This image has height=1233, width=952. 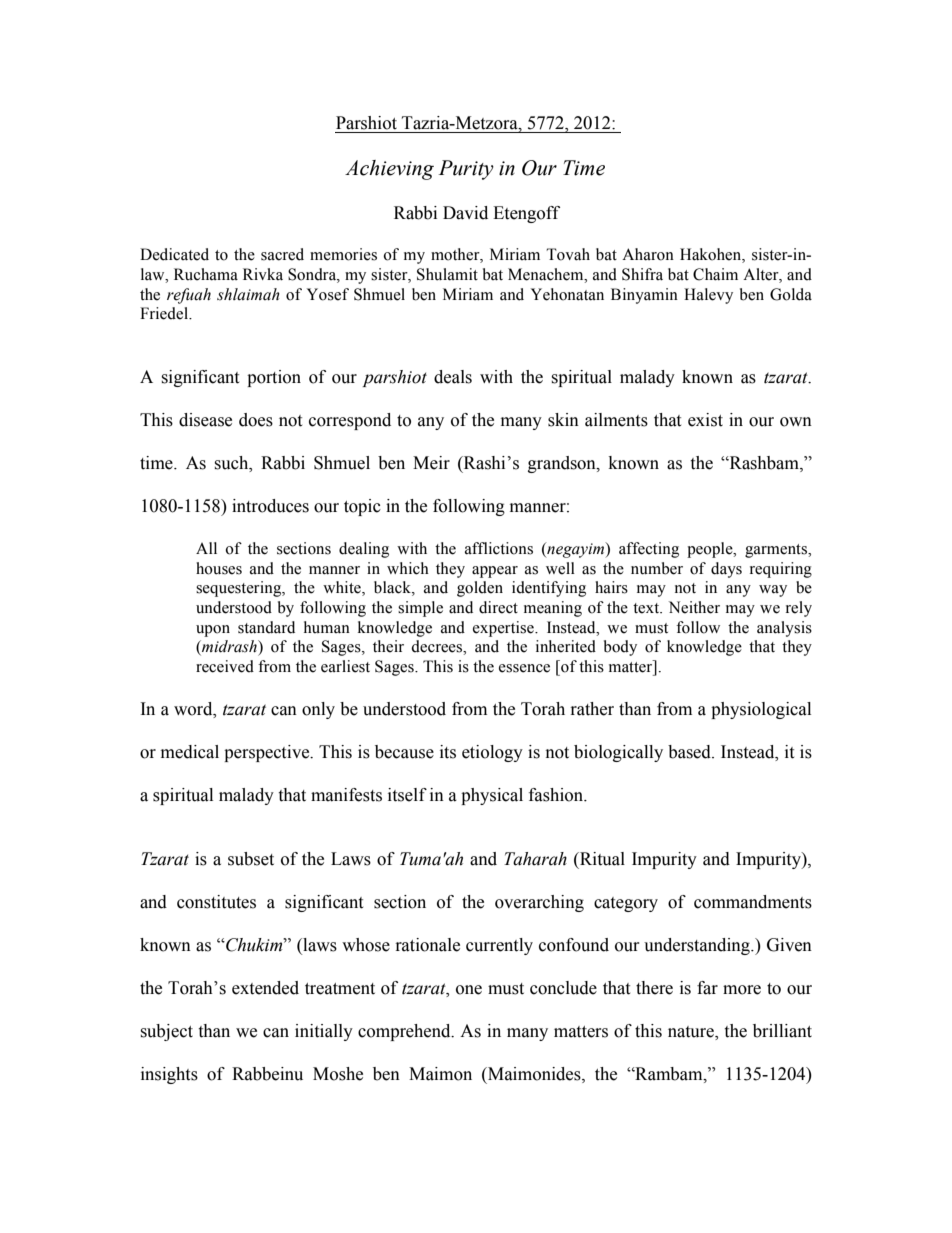 I want to click on expertise, so click(x=504, y=629).
